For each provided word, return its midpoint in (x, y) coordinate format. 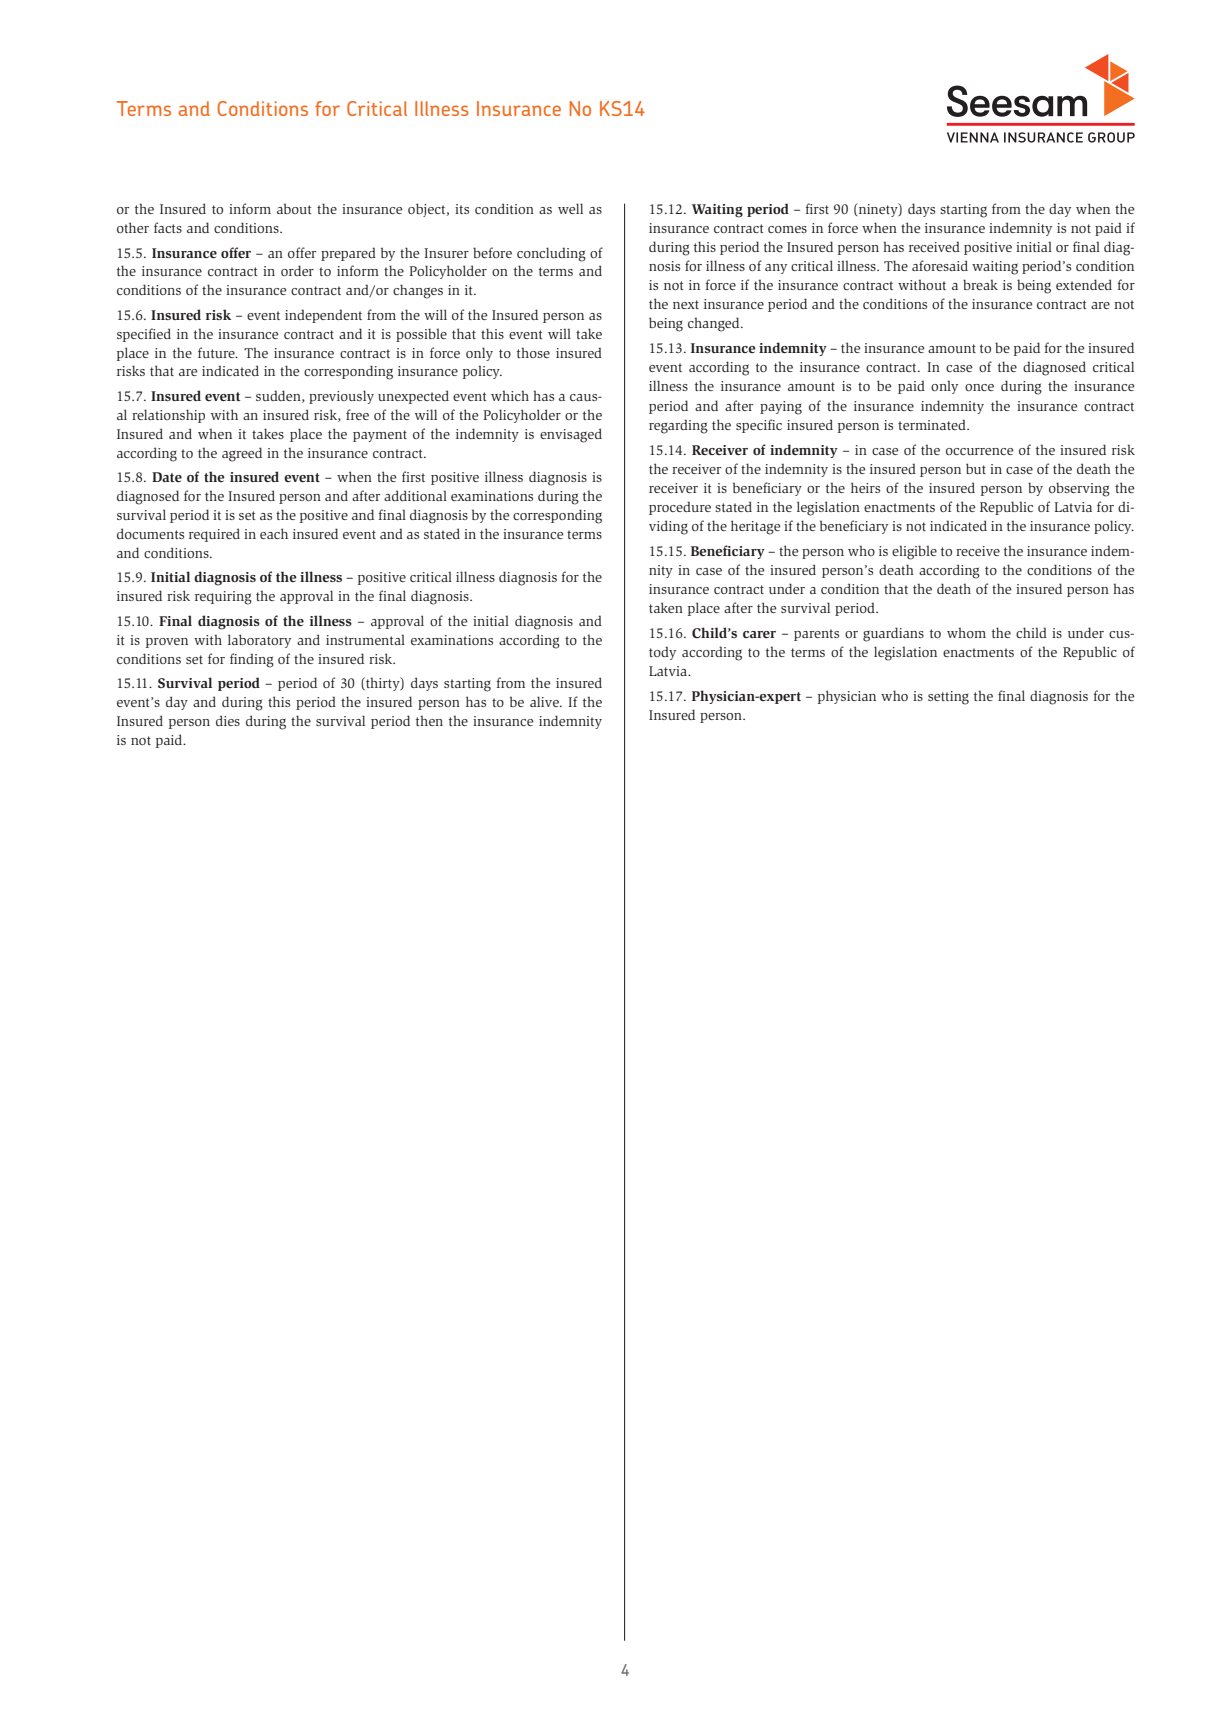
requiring (223, 598)
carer (759, 634)
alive (545, 701)
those (533, 352)
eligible (914, 552)
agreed (242, 454)
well (570, 208)
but (976, 468)
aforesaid (940, 265)
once (979, 387)
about (294, 208)
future (217, 352)
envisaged (571, 435)
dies (228, 720)
